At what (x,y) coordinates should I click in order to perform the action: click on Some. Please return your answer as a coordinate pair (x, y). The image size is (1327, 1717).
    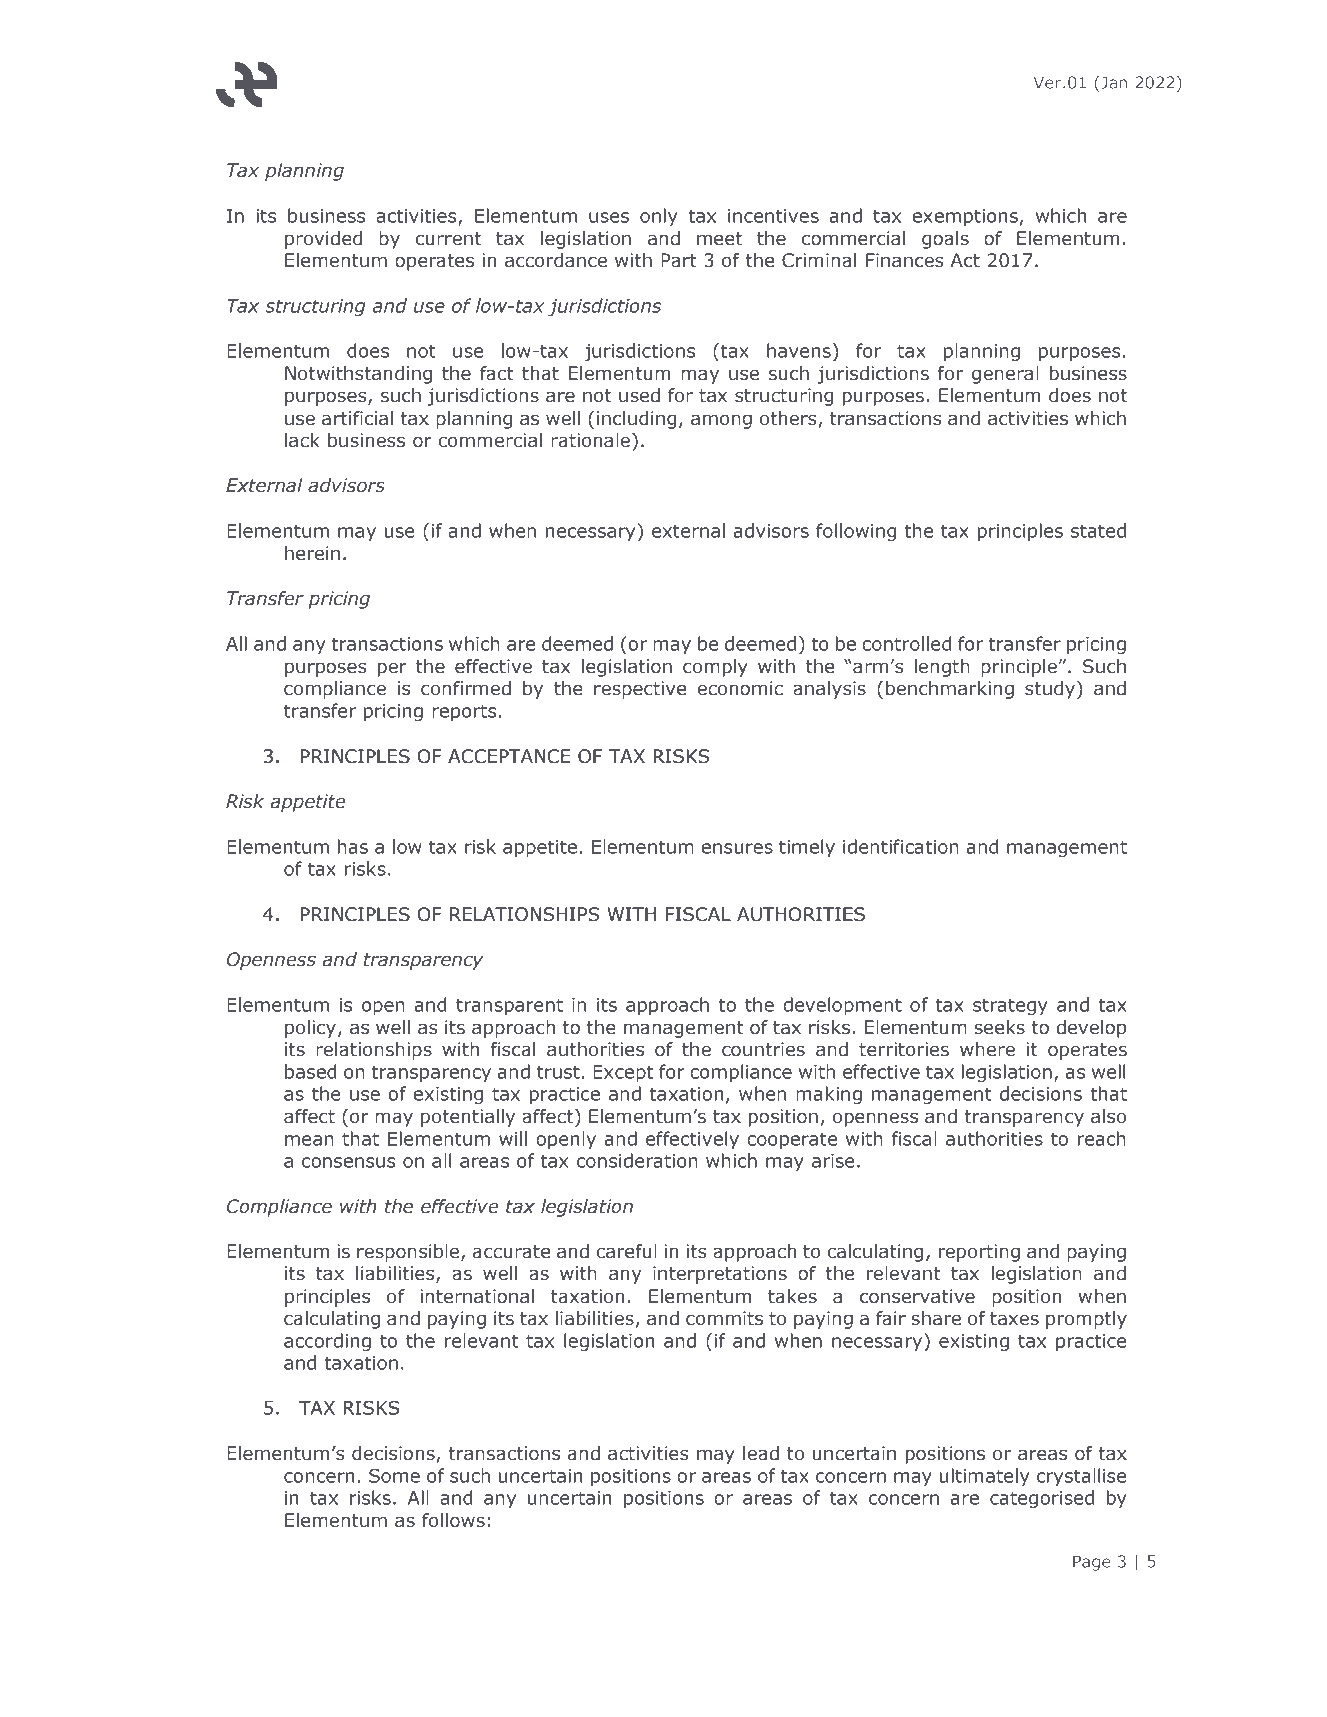
    Looking at the image, I should click on (394, 1475).
